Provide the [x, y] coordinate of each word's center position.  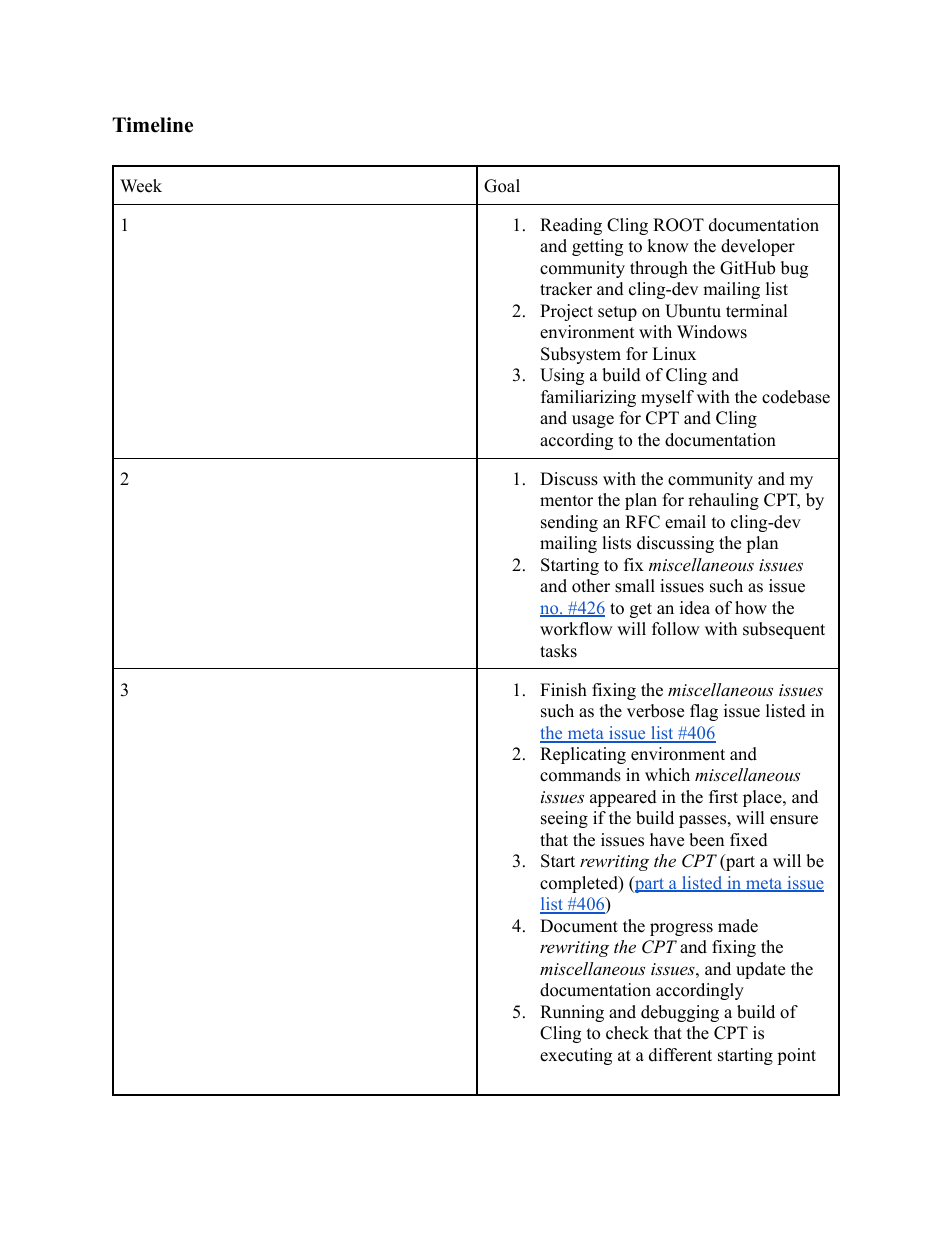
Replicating [583, 755]
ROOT [678, 225]
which [667, 775]
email [685, 522]
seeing [564, 819]
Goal [502, 186]
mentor [566, 501]
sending [569, 523]
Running [572, 1013]
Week [141, 186]
